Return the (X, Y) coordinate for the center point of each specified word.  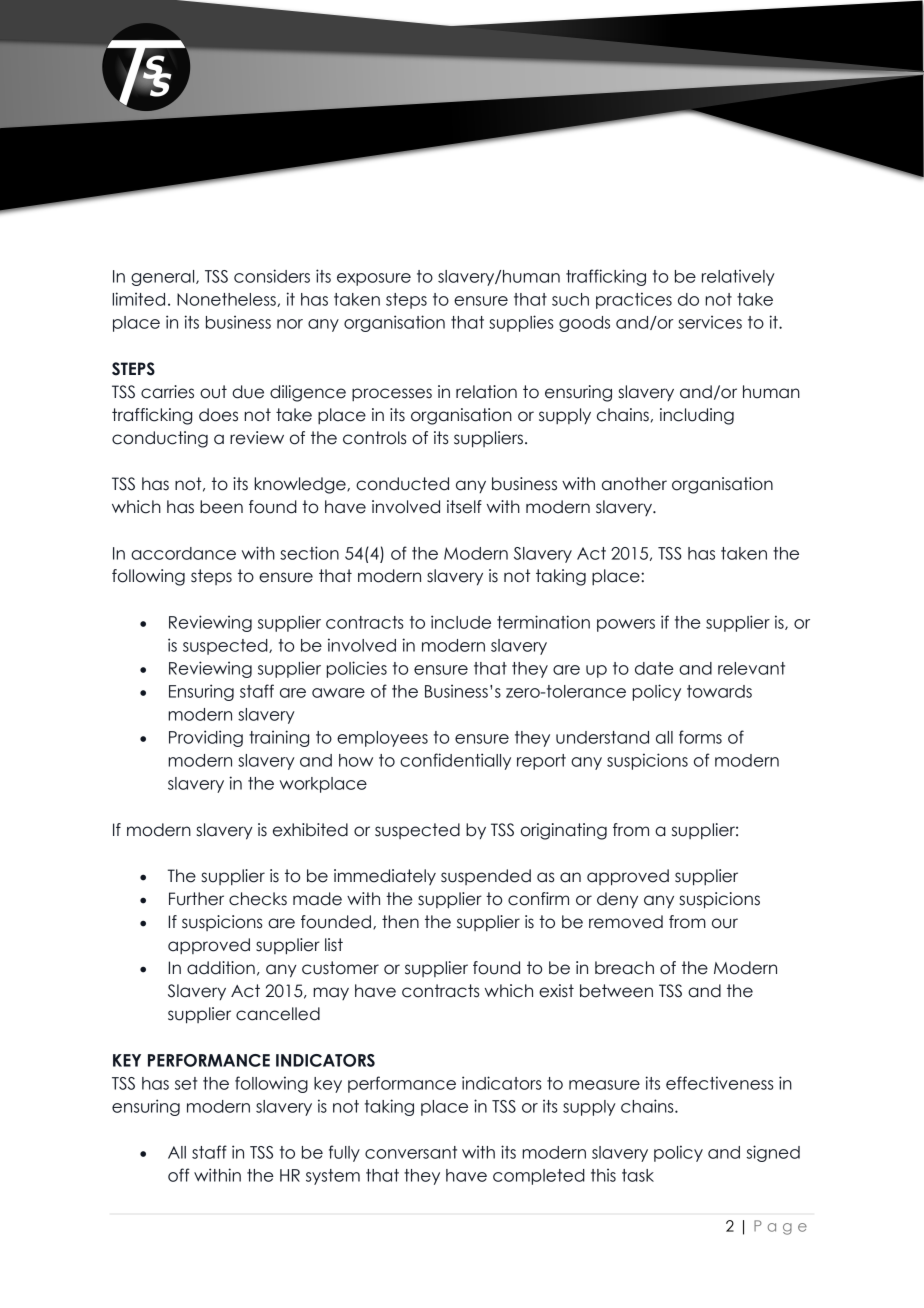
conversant (411, 1152)
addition (221, 968)
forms (700, 737)
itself (464, 507)
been (221, 507)
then (400, 922)
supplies (521, 323)
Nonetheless (227, 300)
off (179, 1175)
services (710, 322)
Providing (206, 738)
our (725, 923)
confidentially (455, 761)
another (634, 484)
